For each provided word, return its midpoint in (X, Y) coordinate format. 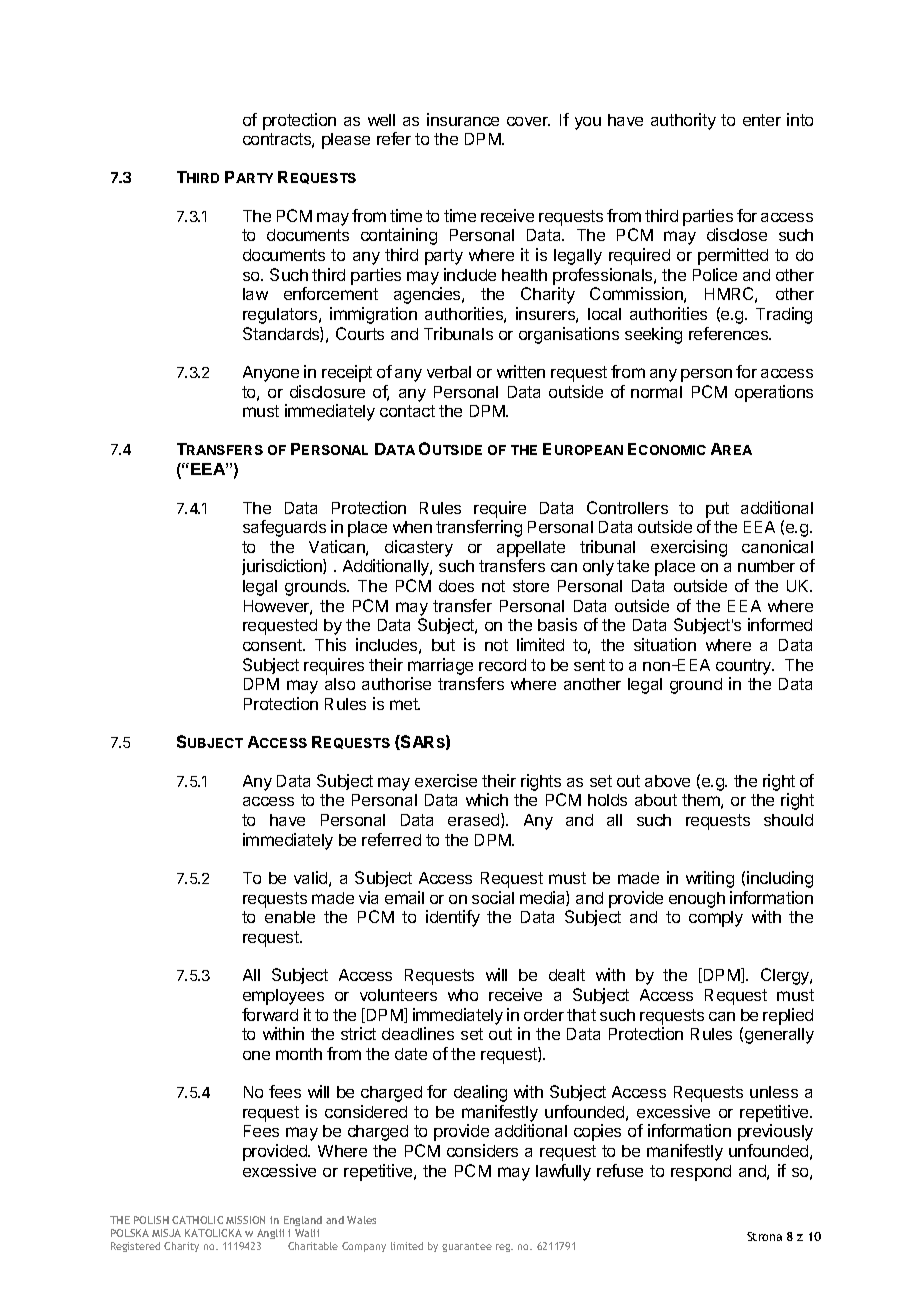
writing (710, 879)
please (346, 141)
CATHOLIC (197, 1220)
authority (683, 121)
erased (475, 820)
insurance (463, 119)
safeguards (284, 528)
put (717, 510)
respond (701, 1173)
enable (290, 917)
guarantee (467, 1247)
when (412, 527)
